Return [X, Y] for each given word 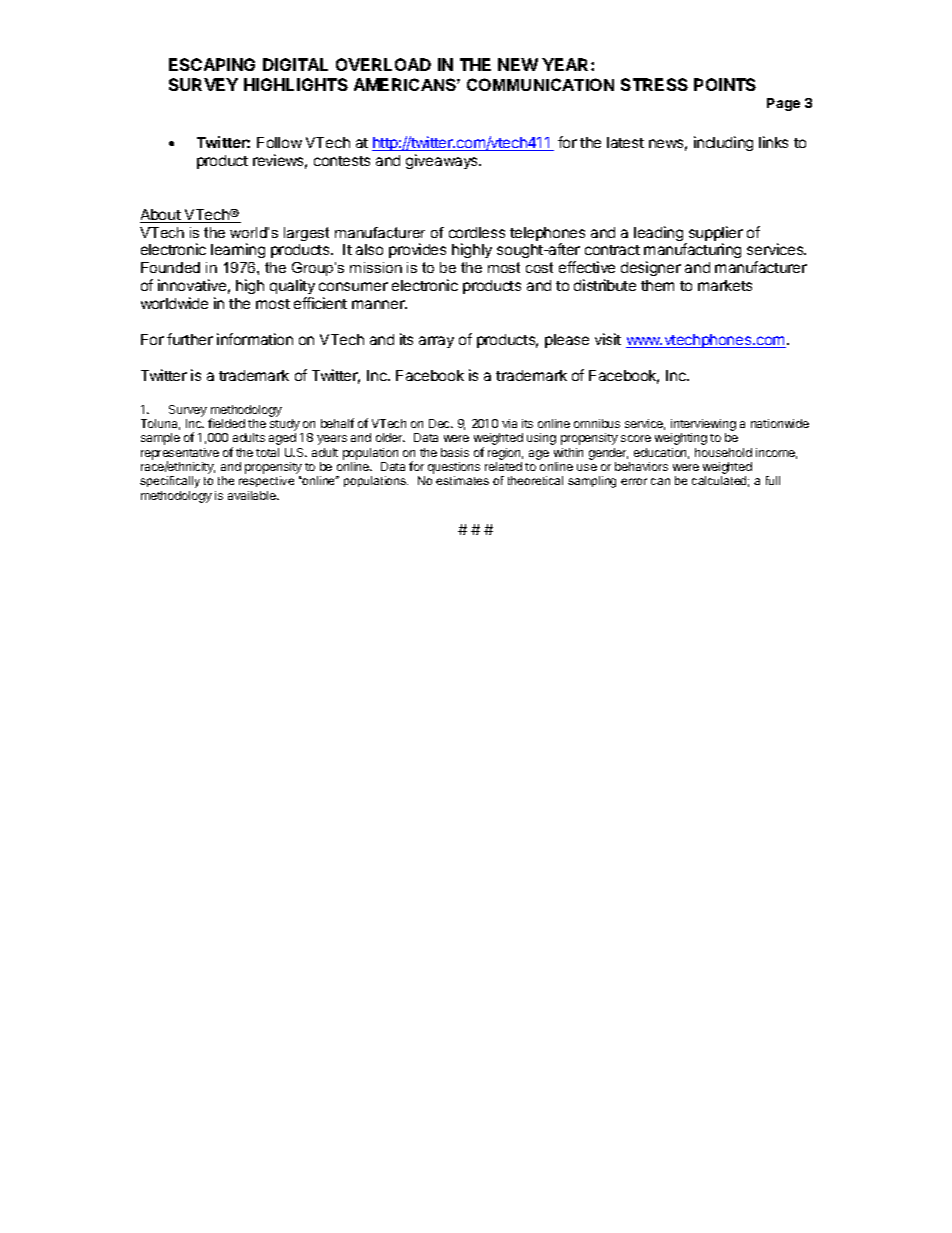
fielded [226, 423]
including [723, 143]
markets [725, 285]
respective [266, 481]
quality [292, 286]
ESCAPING [212, 64]
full [773, 480]
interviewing [703, 426]
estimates [462, 480]
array [436, 342]
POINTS [725, 84]
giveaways [443, 161]
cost [539, 267]
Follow [279, 142]
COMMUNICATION [540, 84]
